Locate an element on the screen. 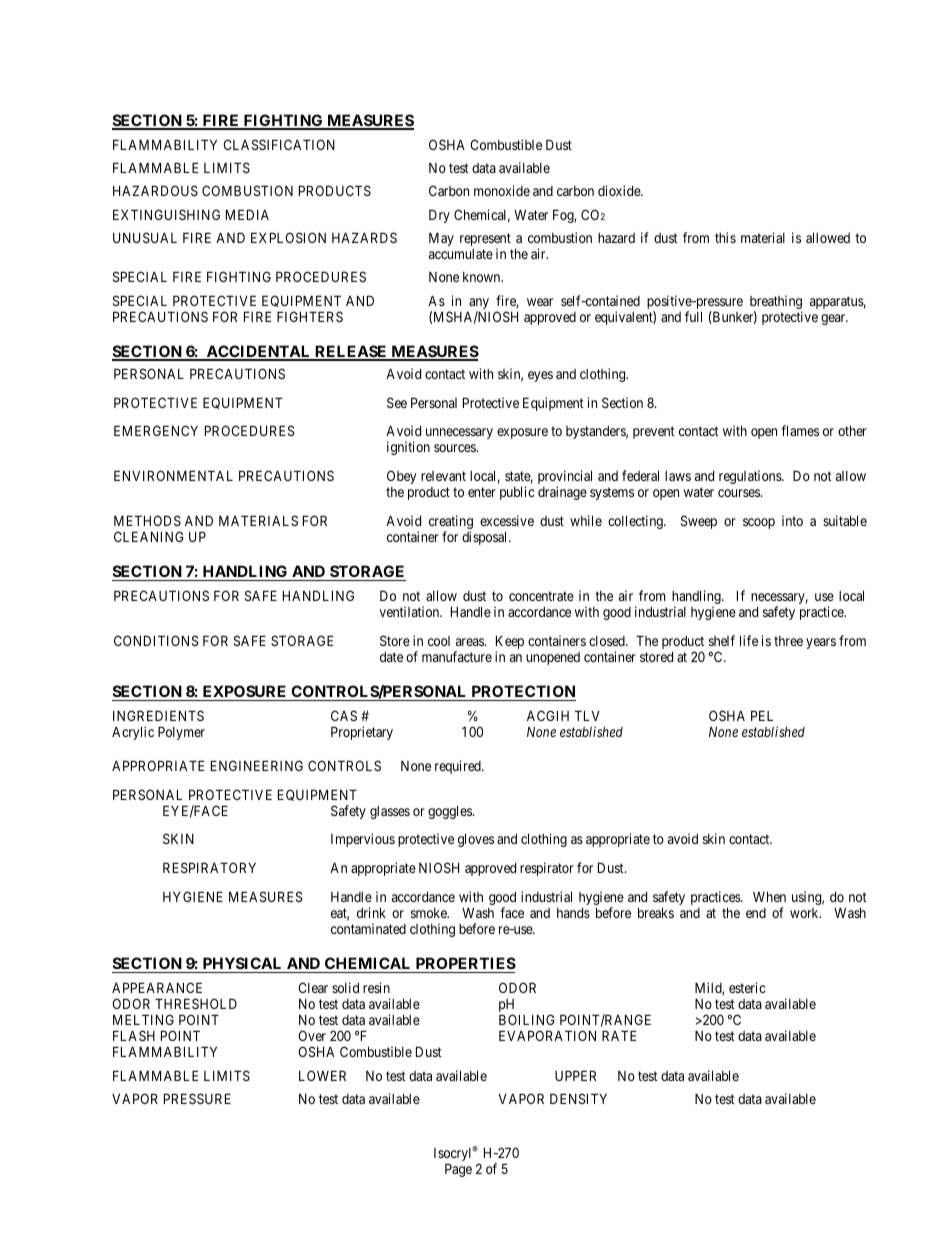 The width and height of the screenshot is (952, 1233). monoxide is located at coordinates (502, 190).
